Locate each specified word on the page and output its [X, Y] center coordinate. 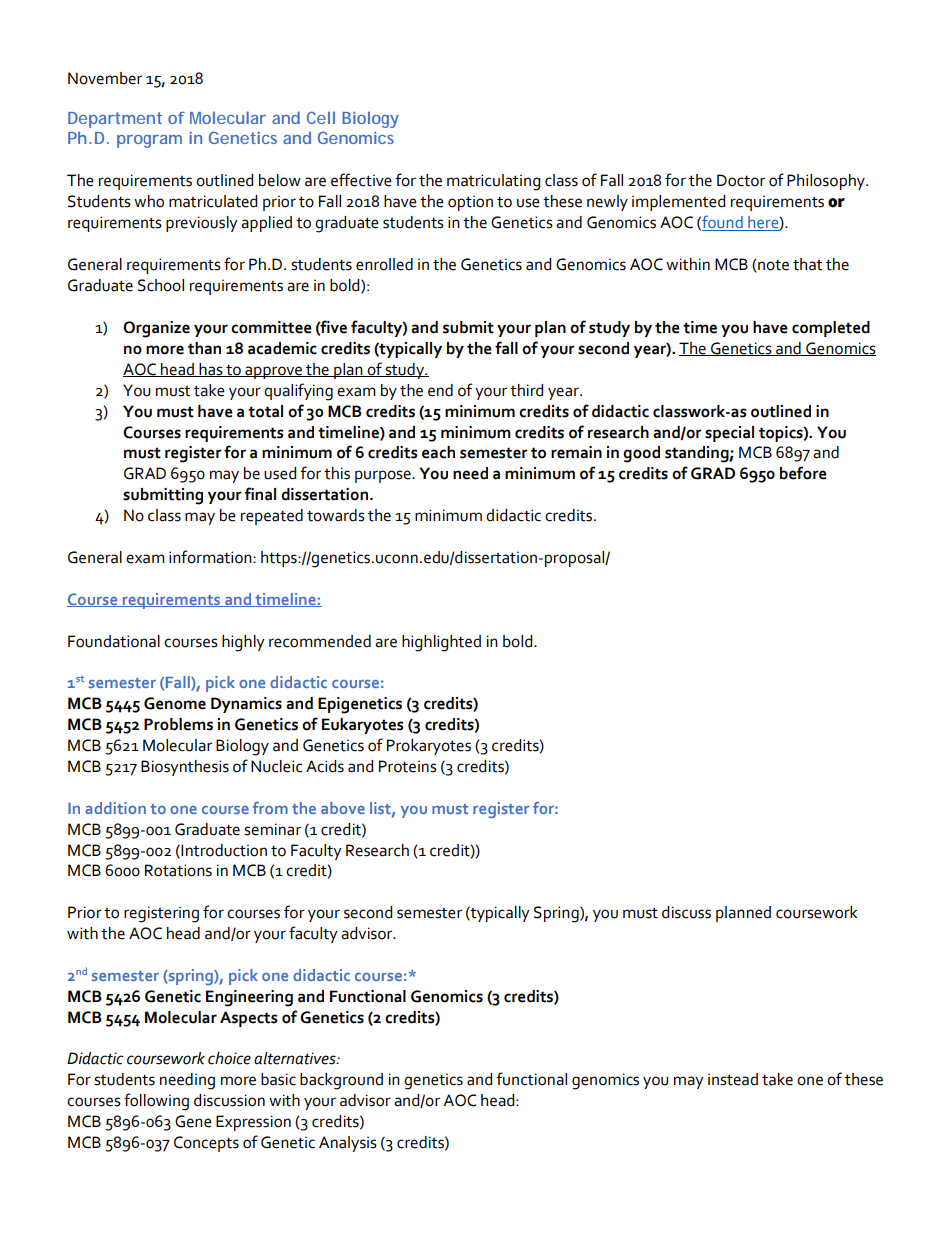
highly [243, 643]
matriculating [493, 182]
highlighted [441, 643]
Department [115, 120]
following [156, 1102]
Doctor [741, 180]
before [803, 473]
